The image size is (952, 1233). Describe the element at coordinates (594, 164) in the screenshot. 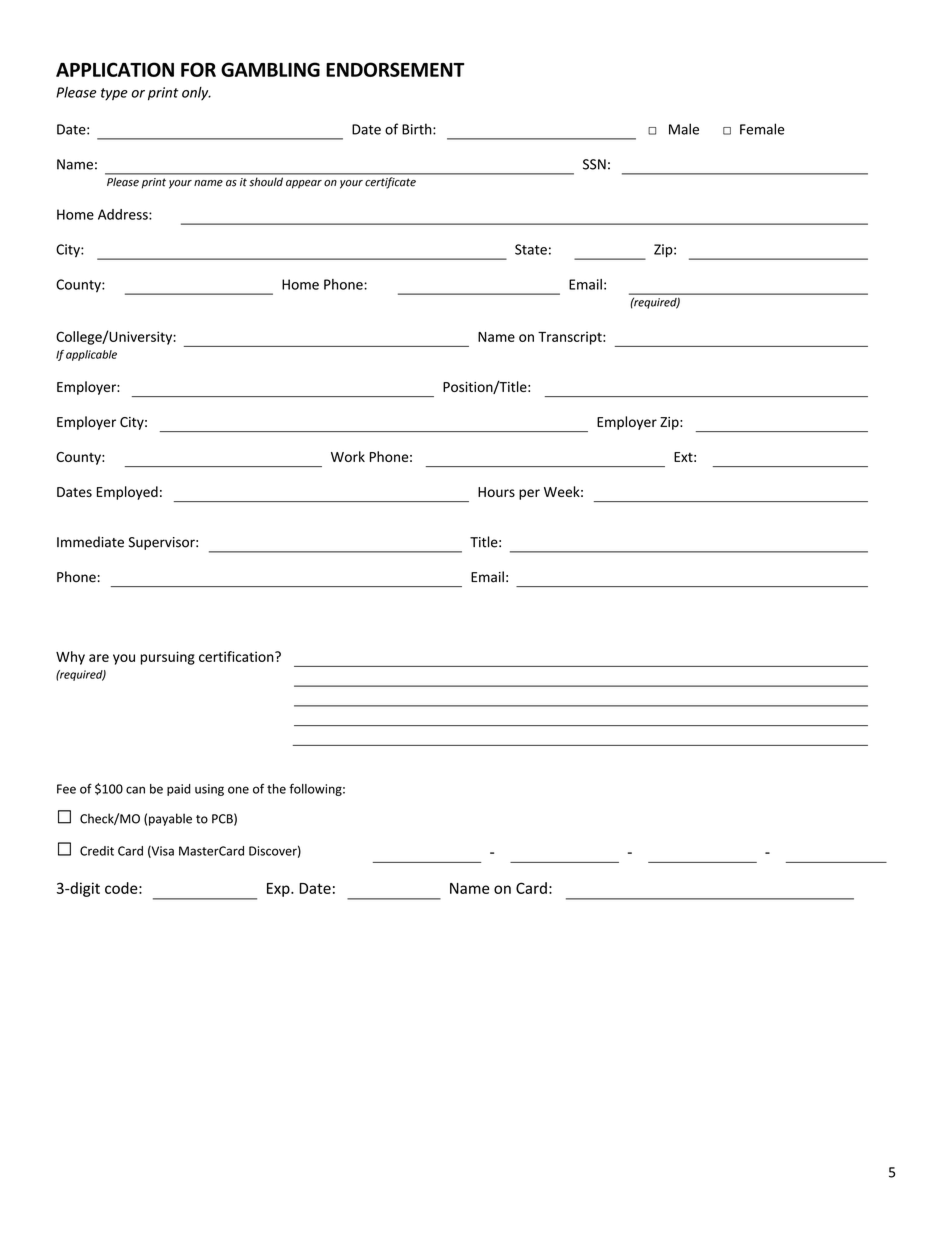

I see `SSN` at that location.
